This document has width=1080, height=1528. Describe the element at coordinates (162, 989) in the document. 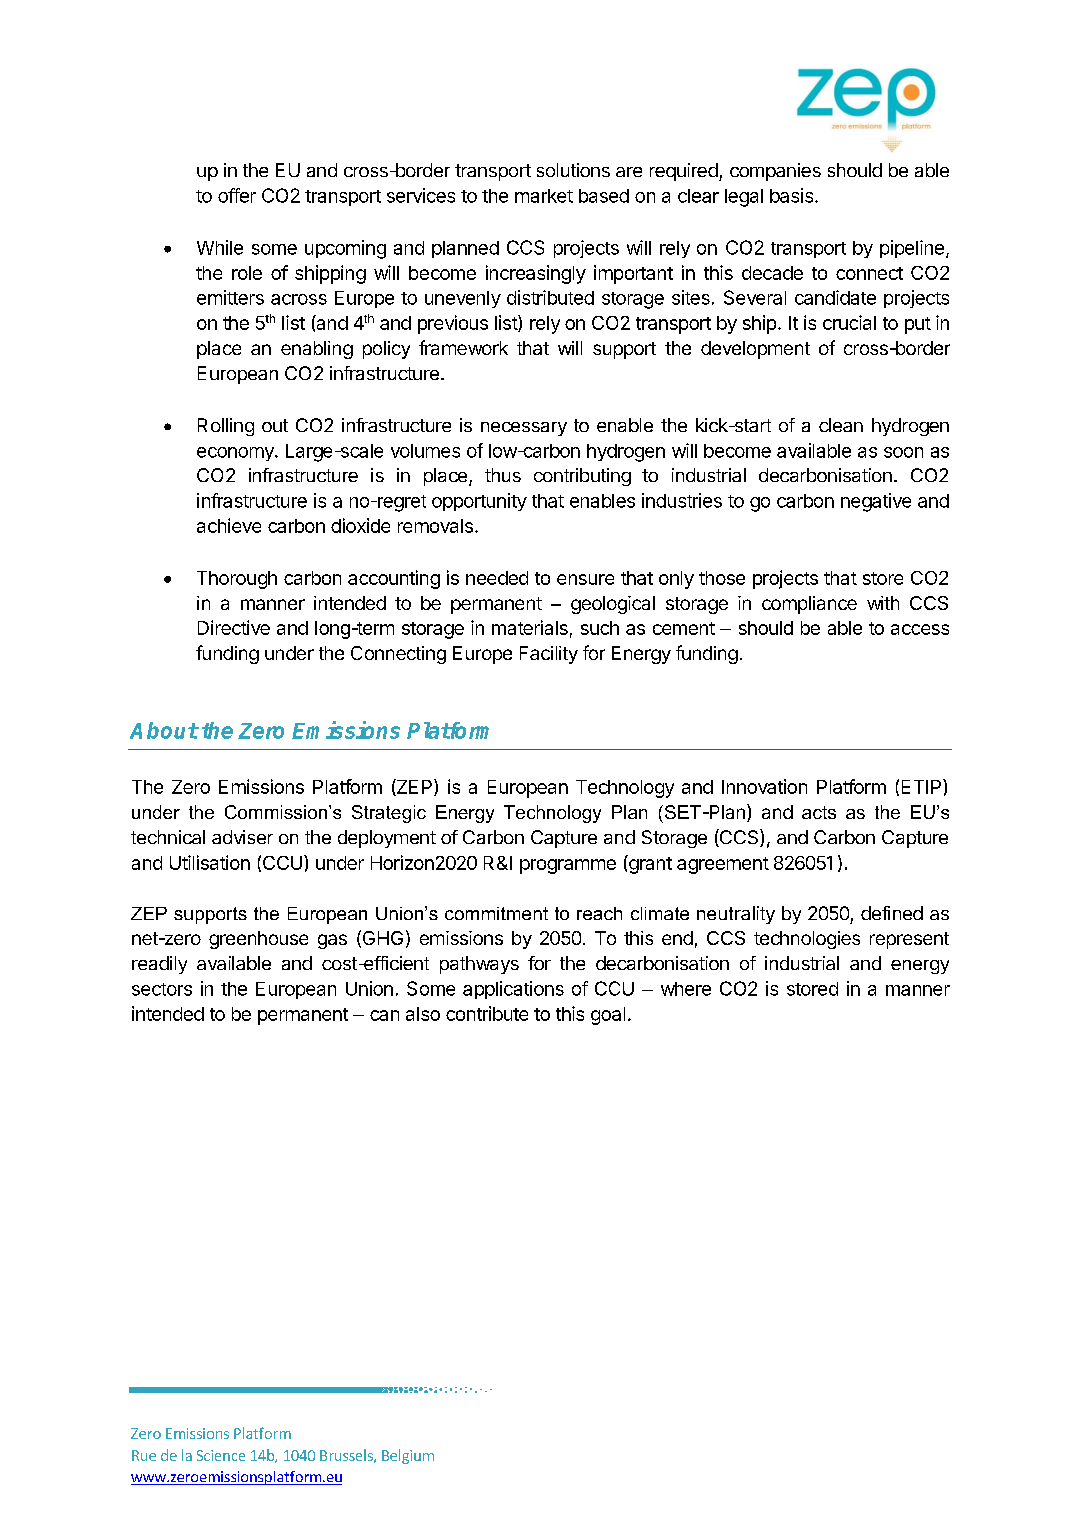

I see `sectors` at that location.
